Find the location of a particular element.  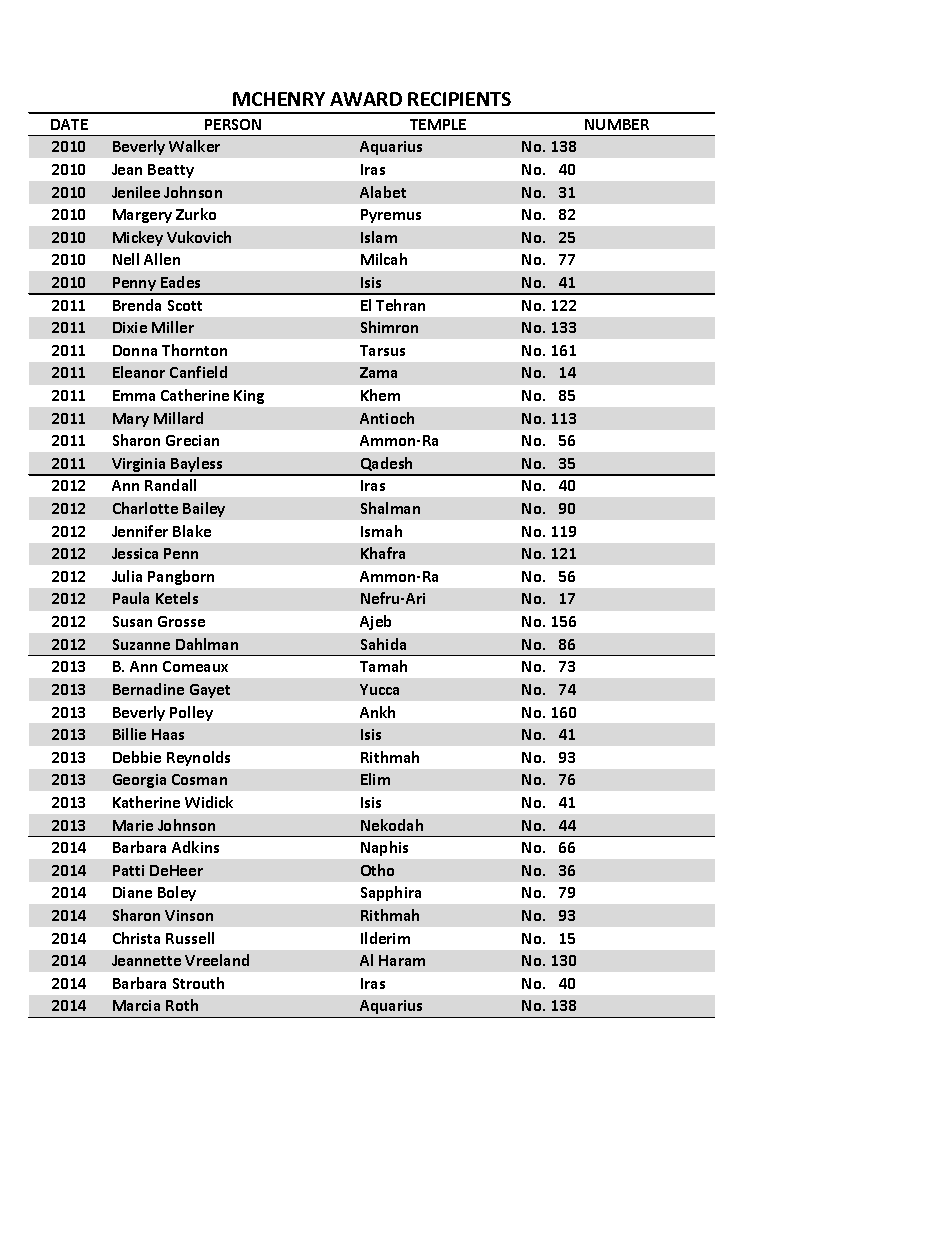

Marcia is located at coordinates (136, 1005).
